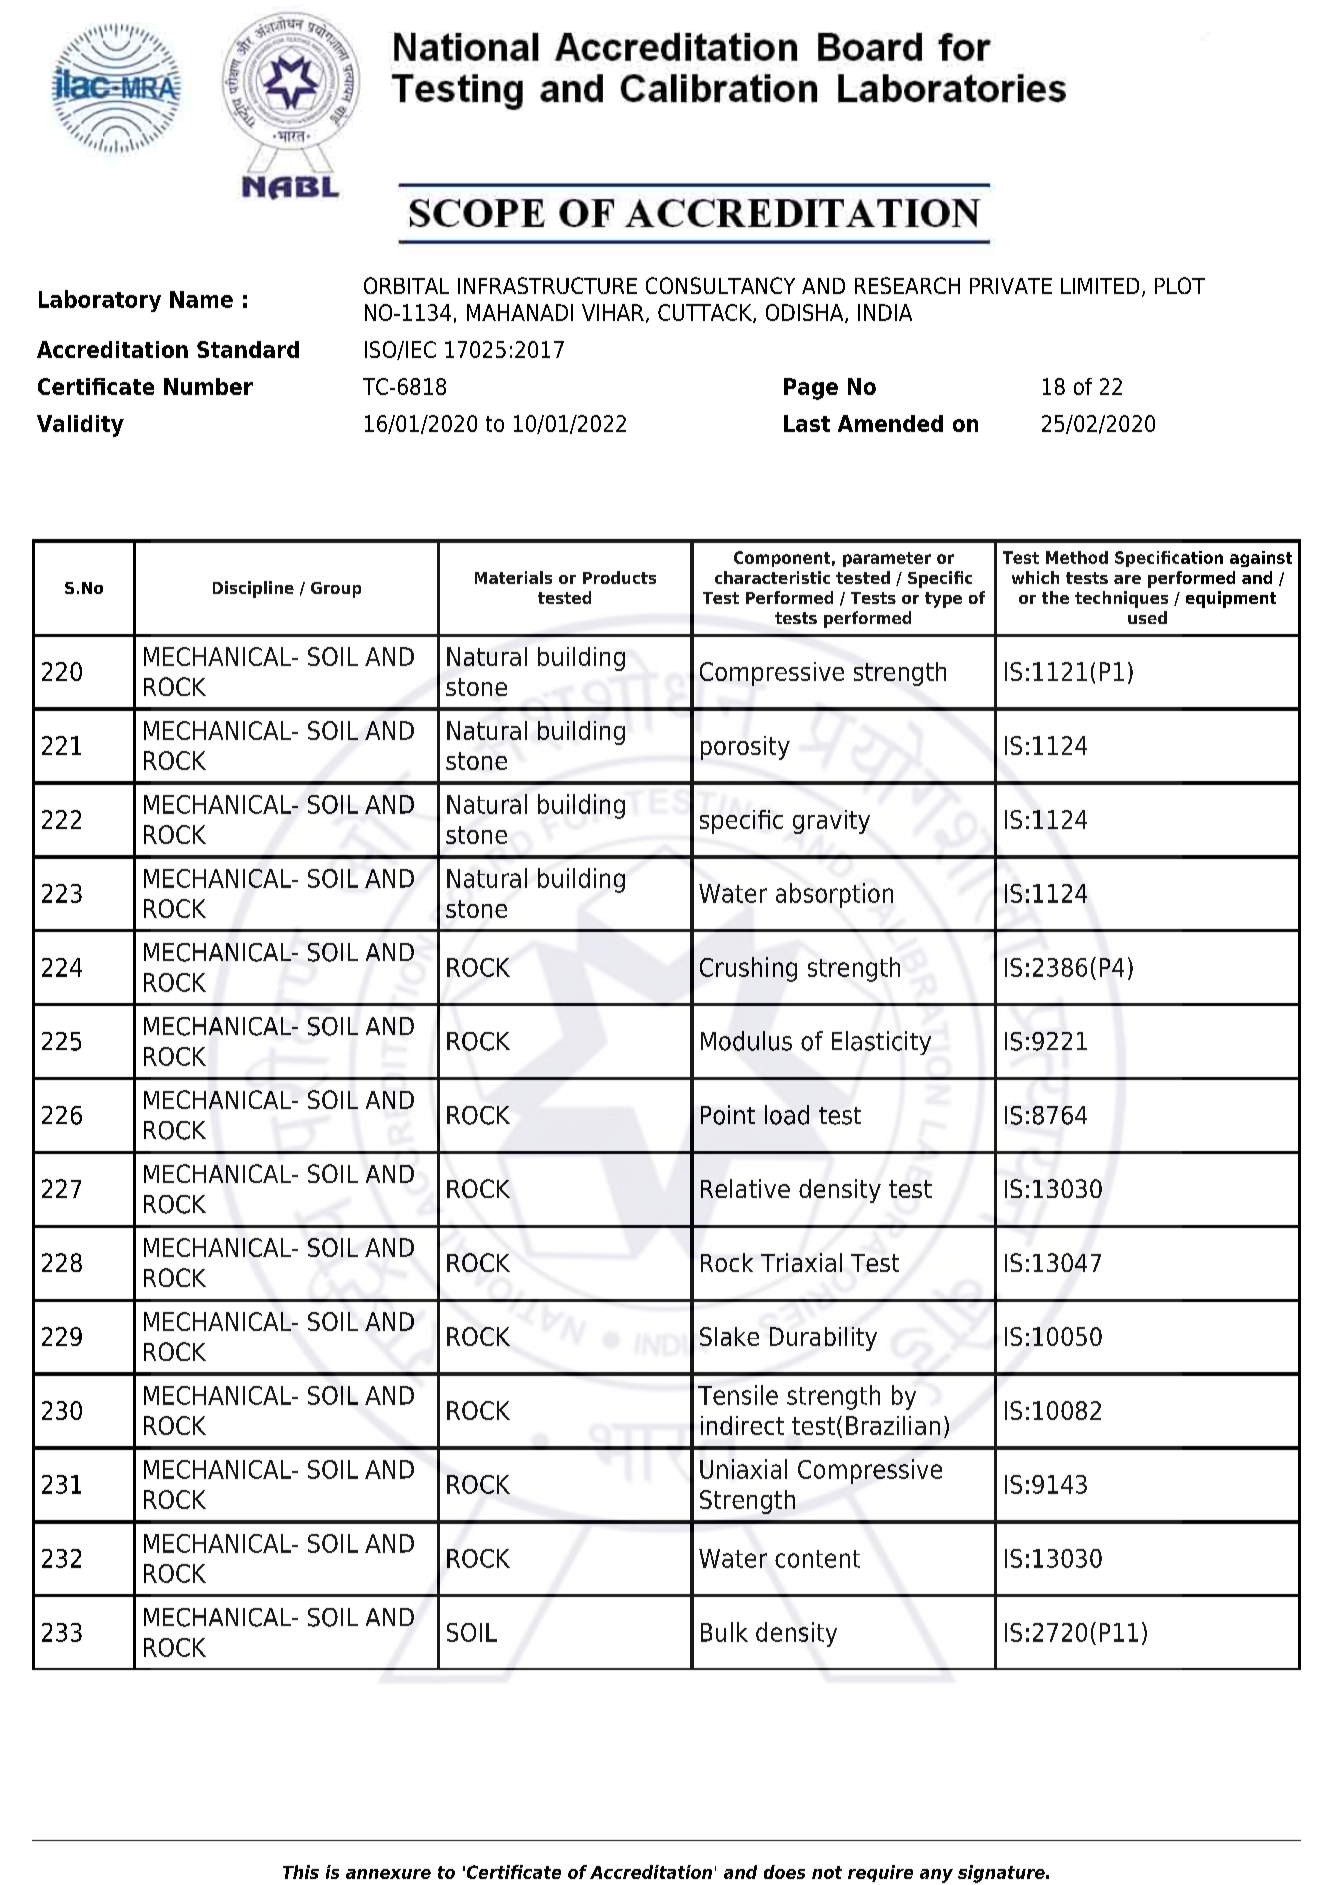 This screenshot has width=1333, height=1885. I want to click on load, so click(787, 1115).
